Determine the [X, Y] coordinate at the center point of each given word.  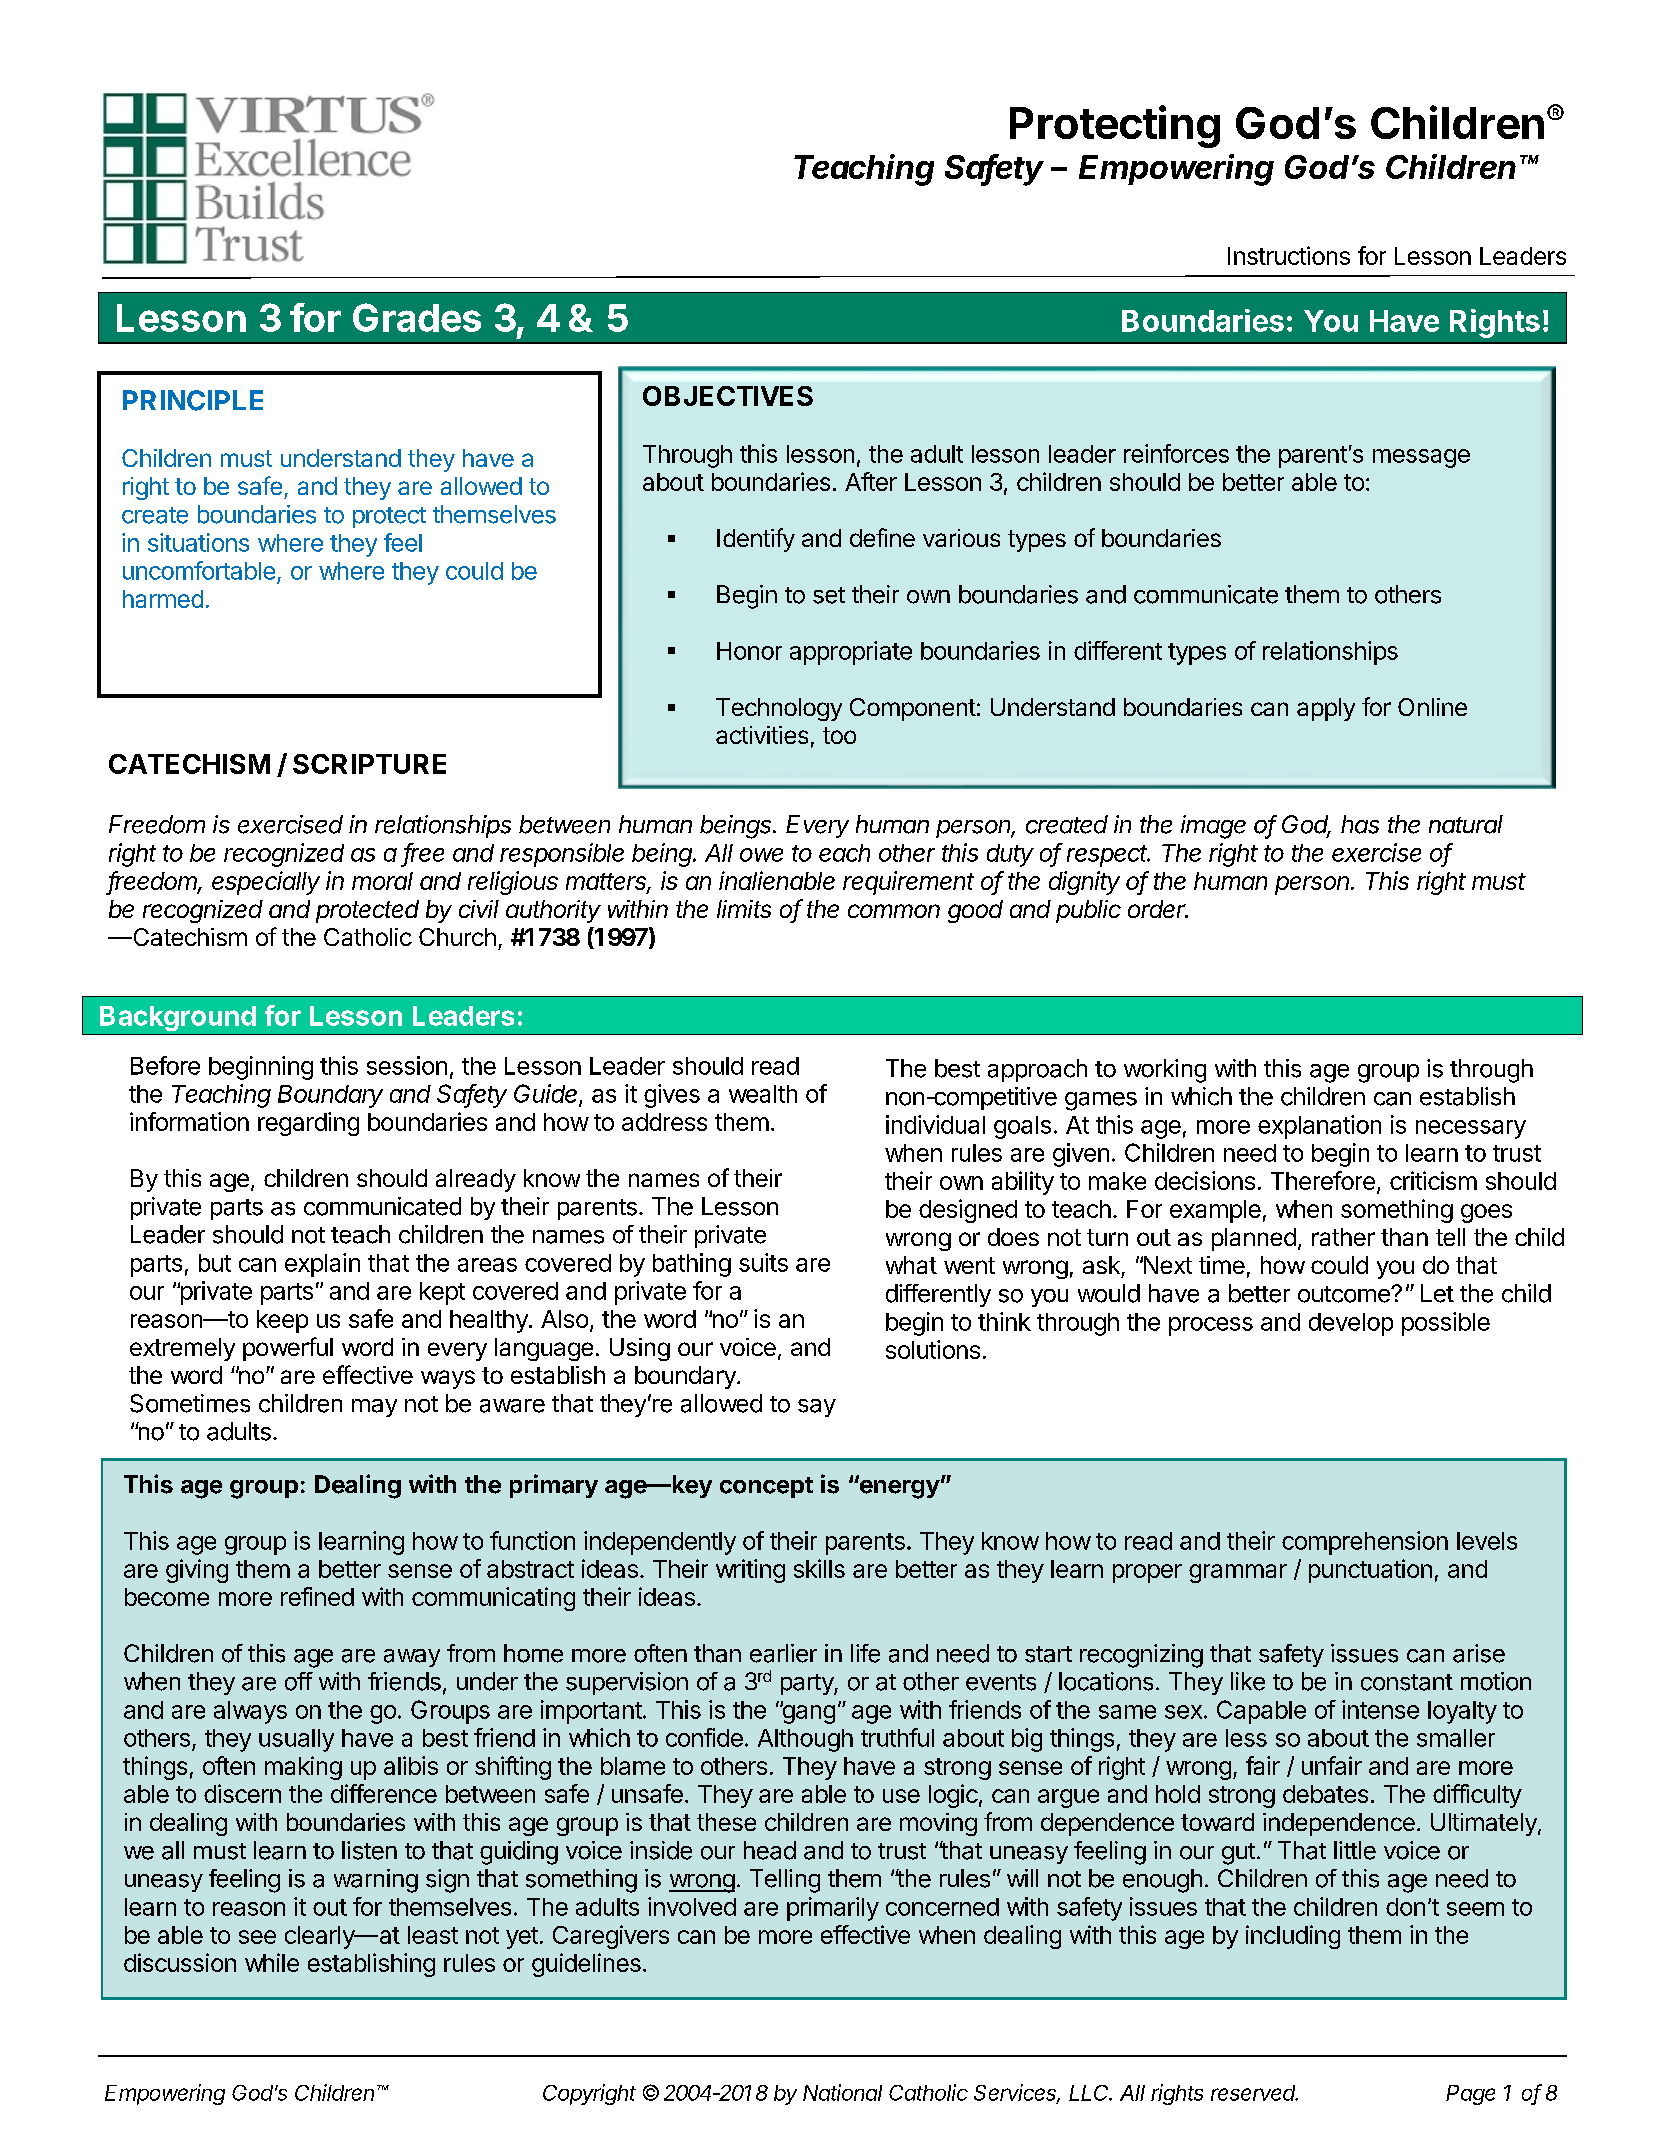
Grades [417, 317]
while [272, 1962]
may [374, 1408]
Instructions [1289, 255]
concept [766, 1487]
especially [266, 883]
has [1360, 824]
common [894, 911]
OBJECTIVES [728, 396]
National [842, 2092]
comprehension [1365, 1543]
